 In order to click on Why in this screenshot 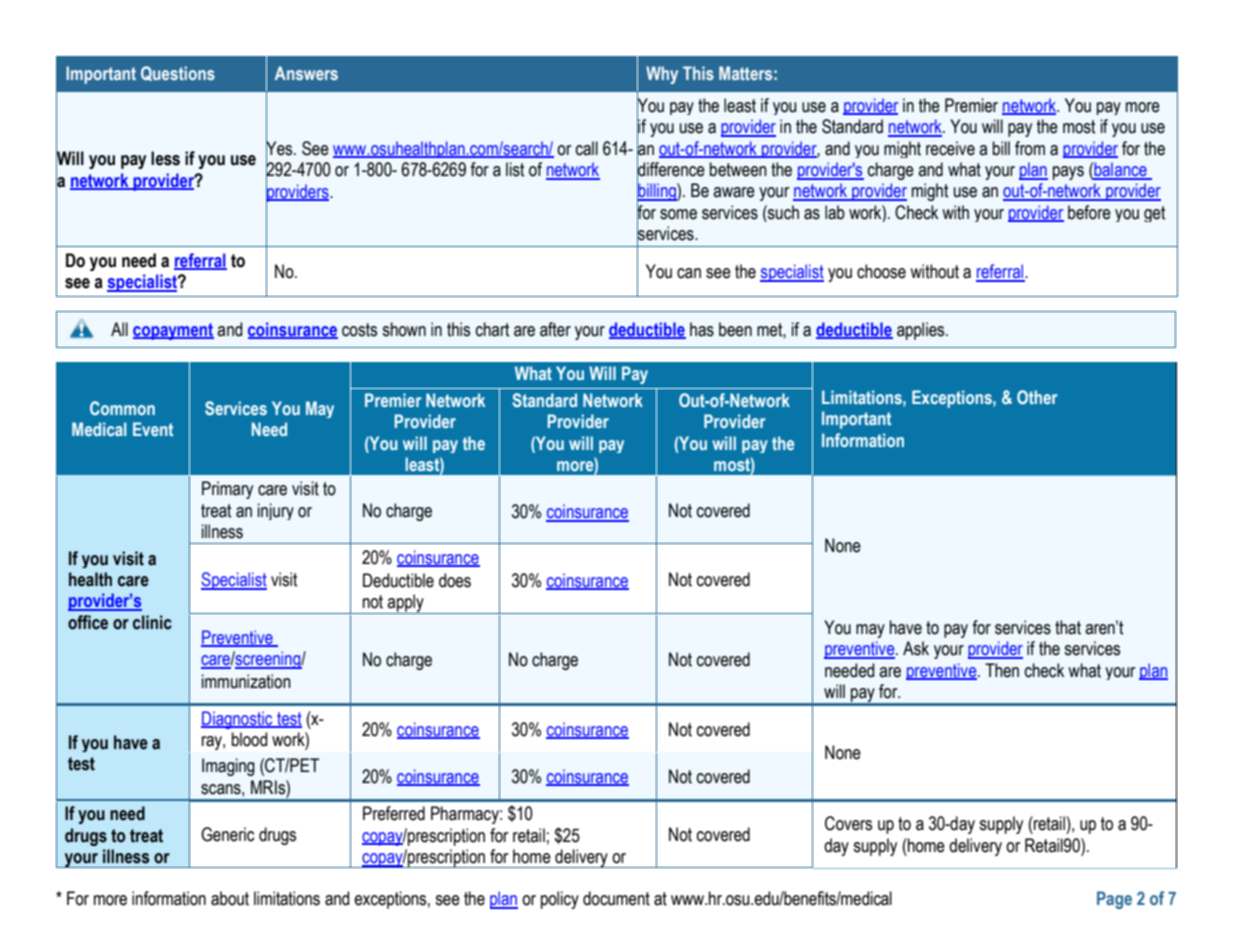, I will do `click(662, 75)`.
